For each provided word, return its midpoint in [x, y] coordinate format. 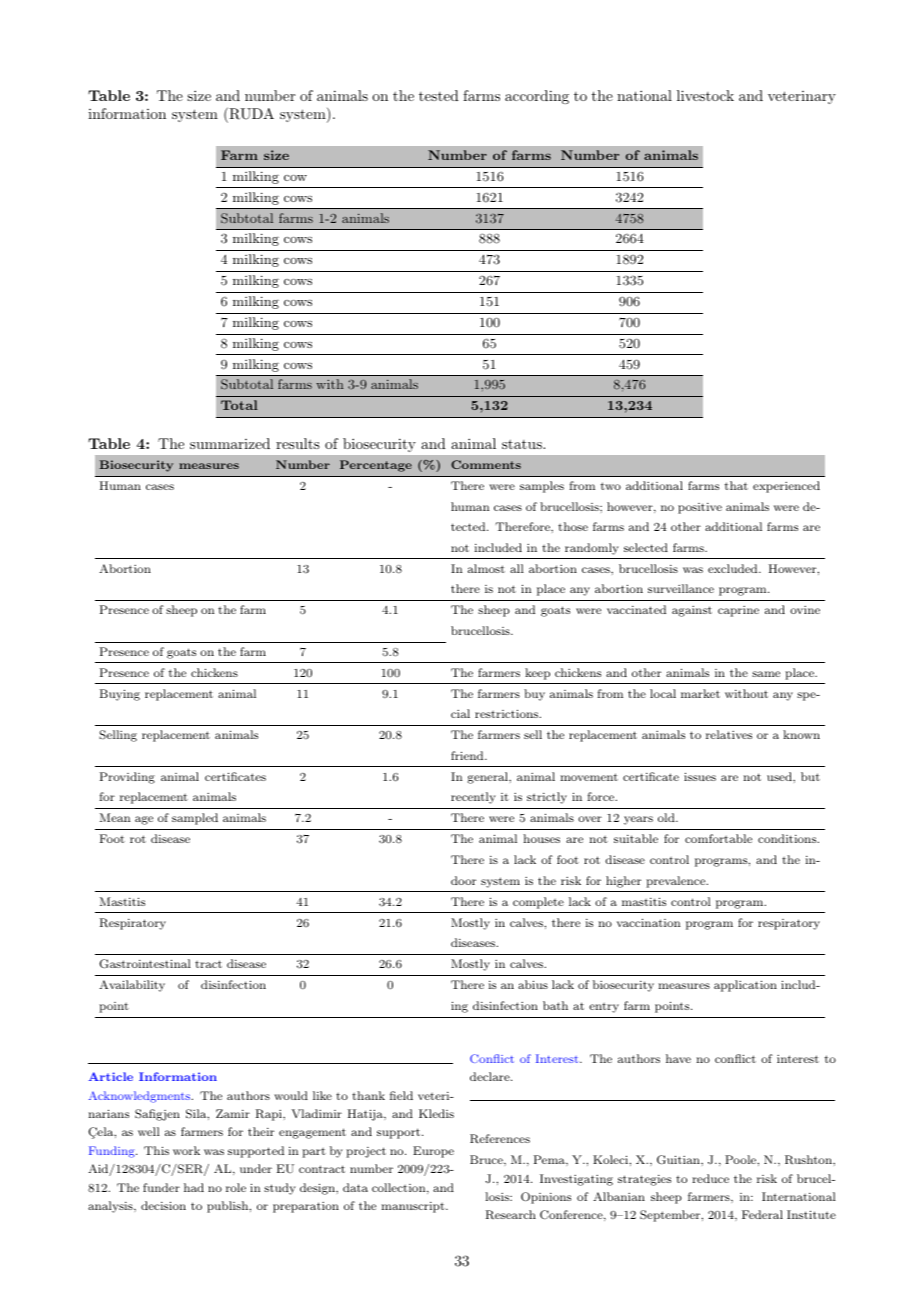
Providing [127, 778]
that [736, 485]
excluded [734, 568]
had [194, 1187]
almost [486, 568]
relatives [729, 734]
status [523, 444]
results [298, 443]
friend [468, 755]
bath [555, 1005]
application [745, 986]
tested [439, 95]
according [537, 97]
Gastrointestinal [145, 964]
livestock [705, 95]
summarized [230, 443]
